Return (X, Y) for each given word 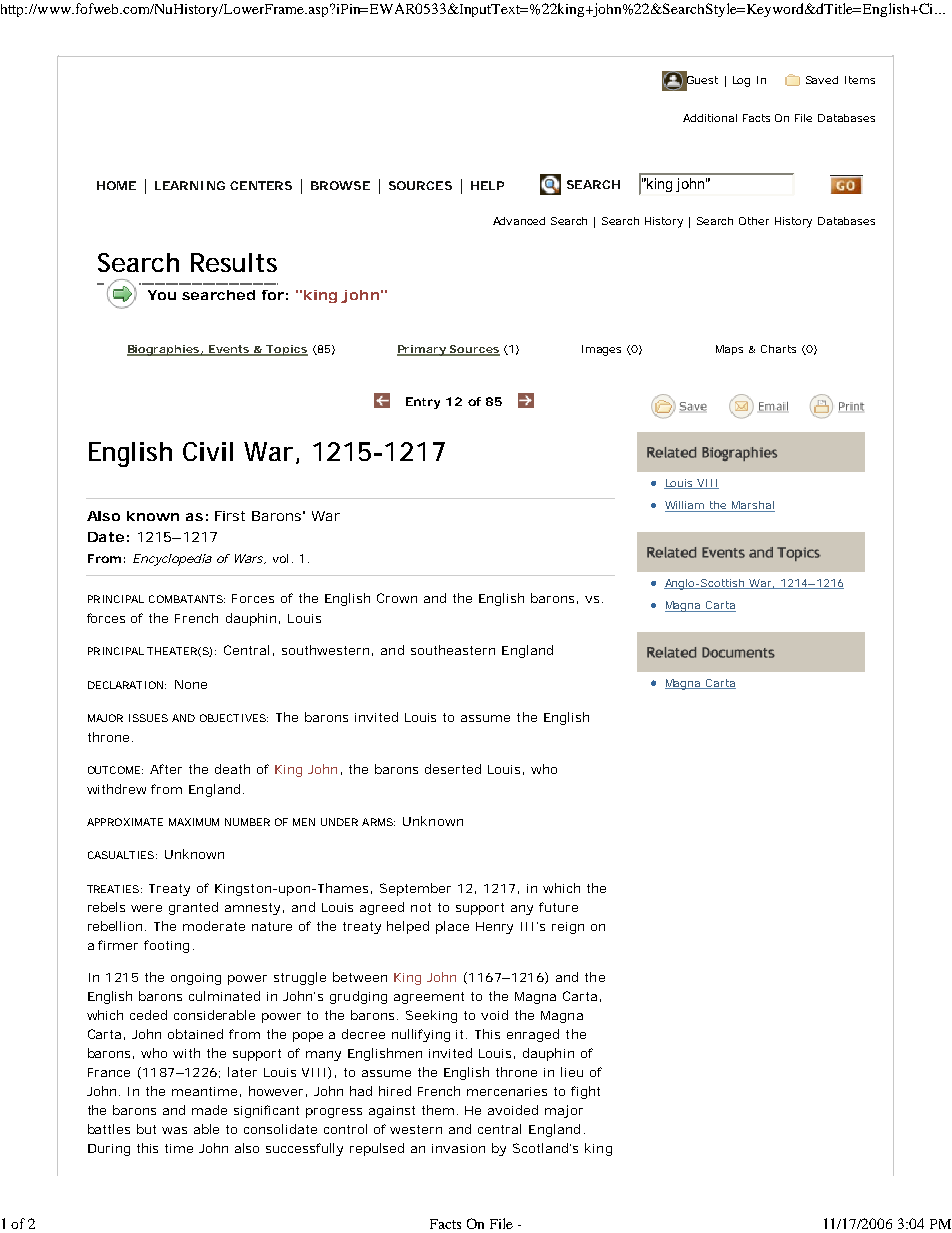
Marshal (752, 506)
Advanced (519, 221)
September (415, 889)
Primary (422, 350)
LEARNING (190, 185)
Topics (286, 350)
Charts (778, 349)
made (209, 1110)
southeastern (453, 650)
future (558, 907)
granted (193, 908)
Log (741, 81)
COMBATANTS (186, 599)
